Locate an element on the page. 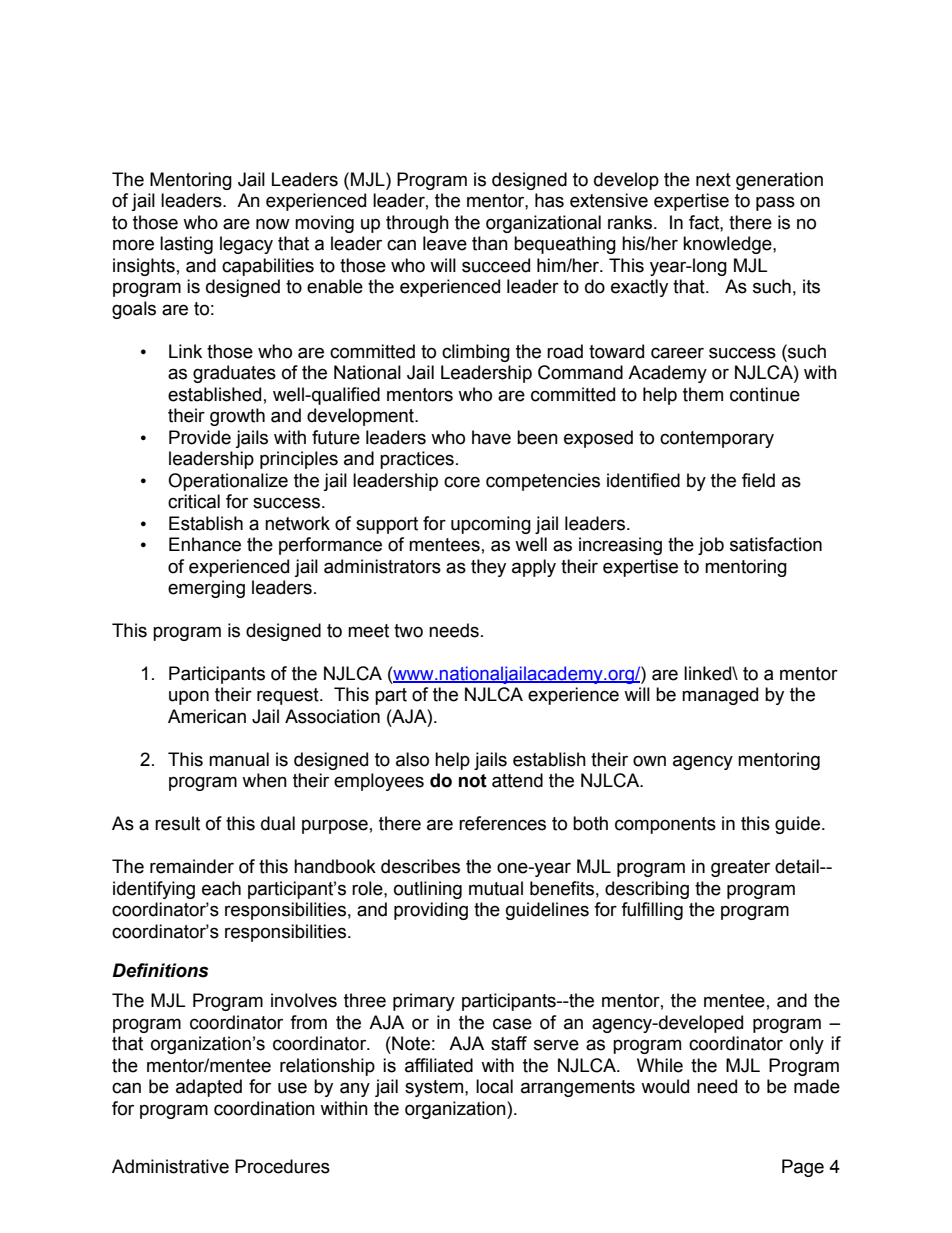 Image resolution: width=952 pixels, height=1233 pixels. Administrative is located at coordinates (170, 1166).
